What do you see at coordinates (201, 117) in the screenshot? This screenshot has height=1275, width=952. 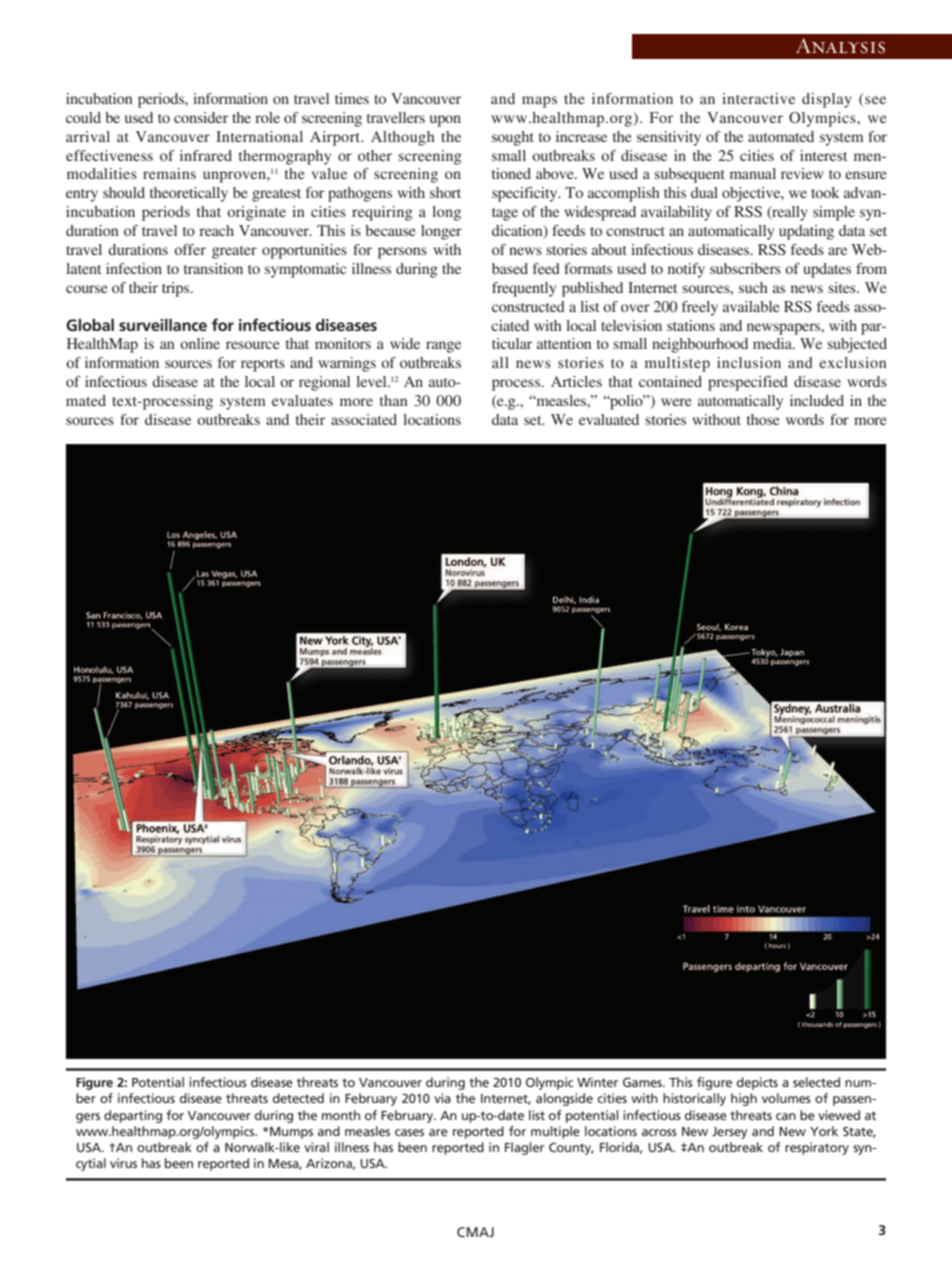 I see `consider` at bounding box center [201, 117].
